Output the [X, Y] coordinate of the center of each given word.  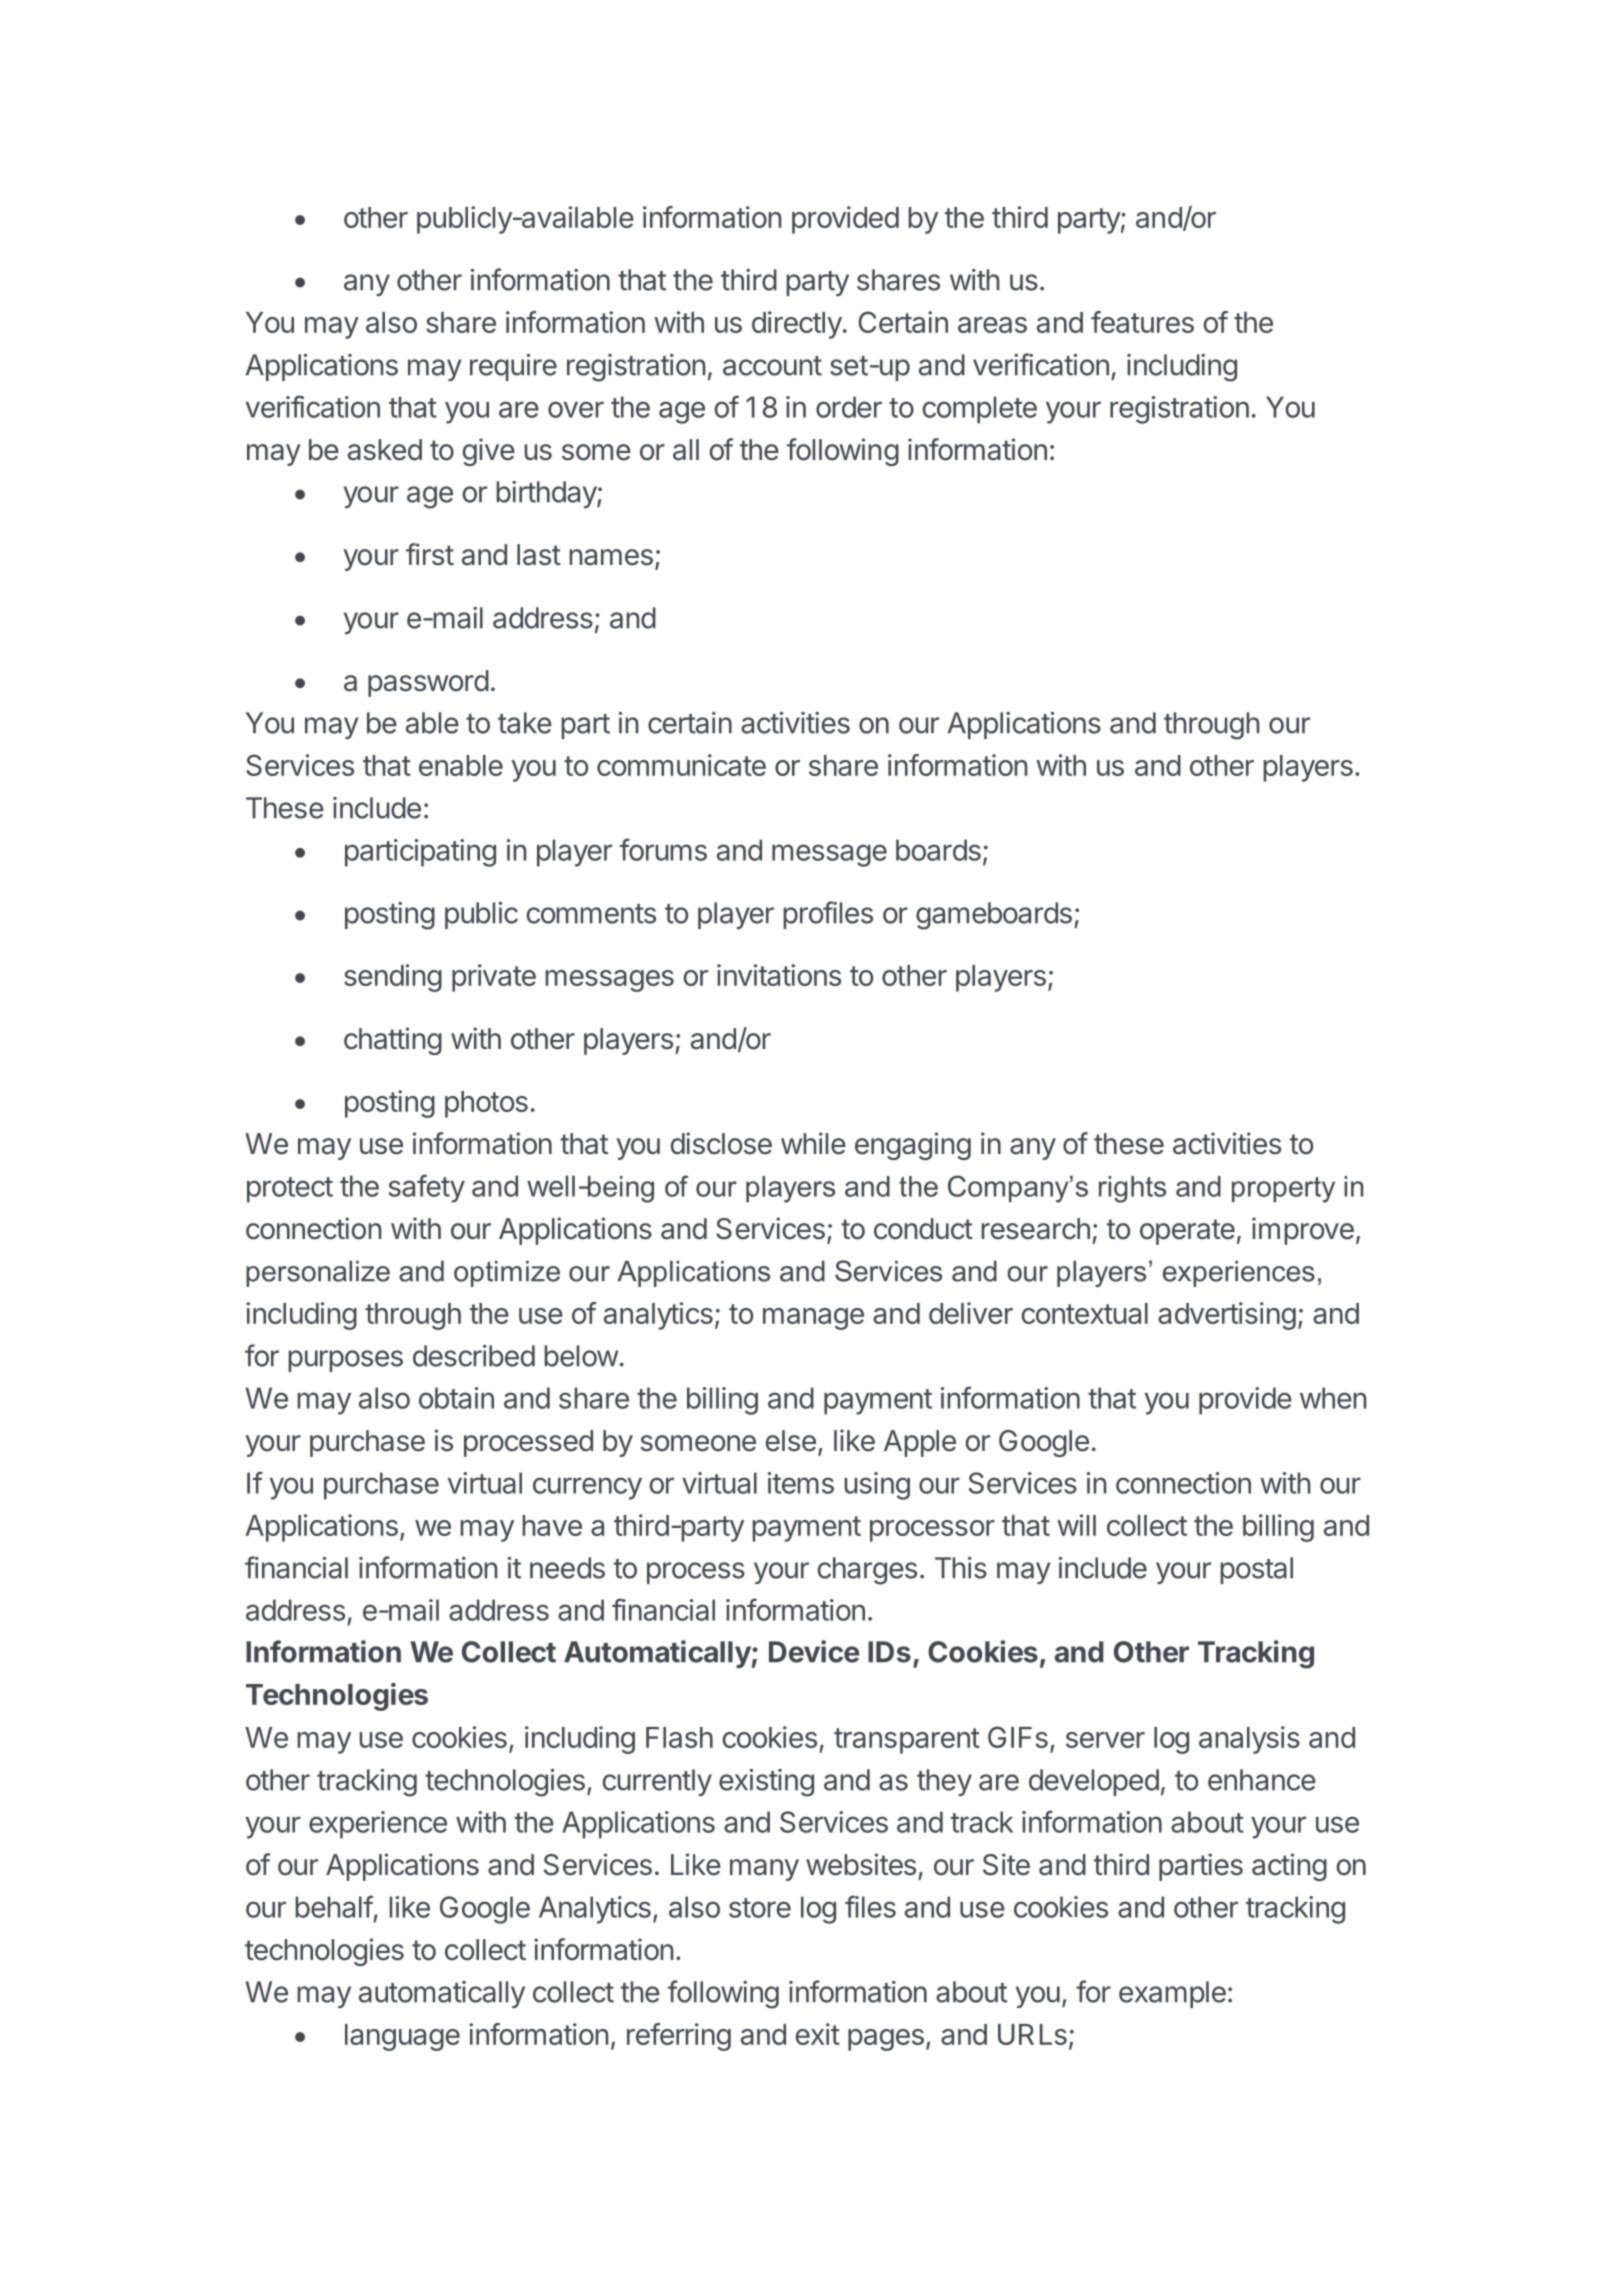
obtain [456, 1398]
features [1142, 322]
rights [1132, 1189]
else [790, 1441]
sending [393, 978]
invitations [779, 975]
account [772, 366]
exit [818, 2034]
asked [385, 450]
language [402, 2037]
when [1333, 1398]
